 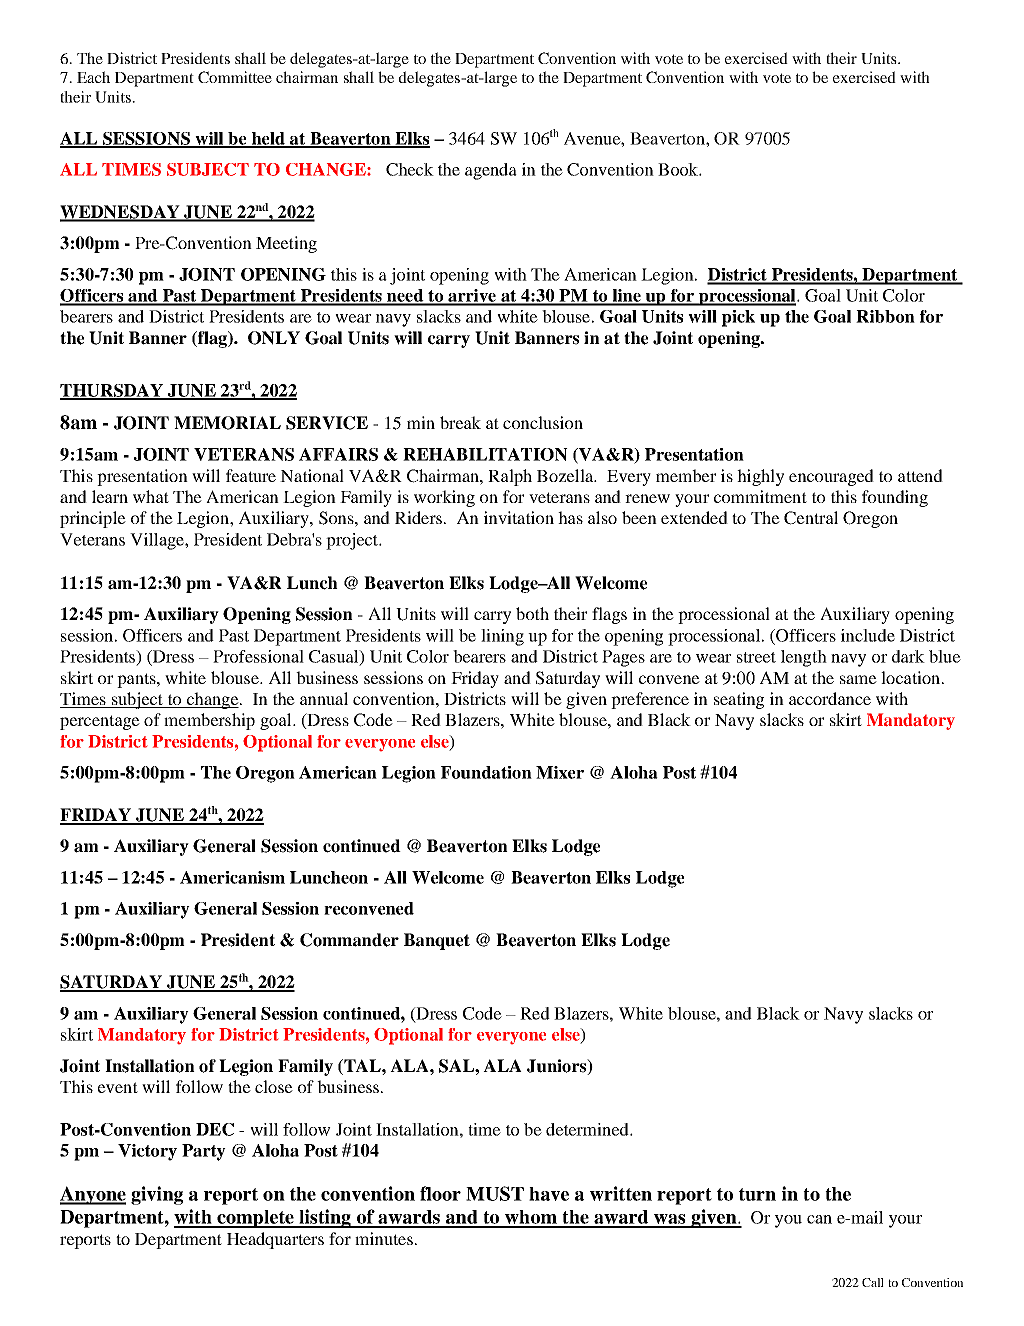 What do you see at coordinates (235, 77) in the page?
I see `Committee` at bounding box center [235, 77].
